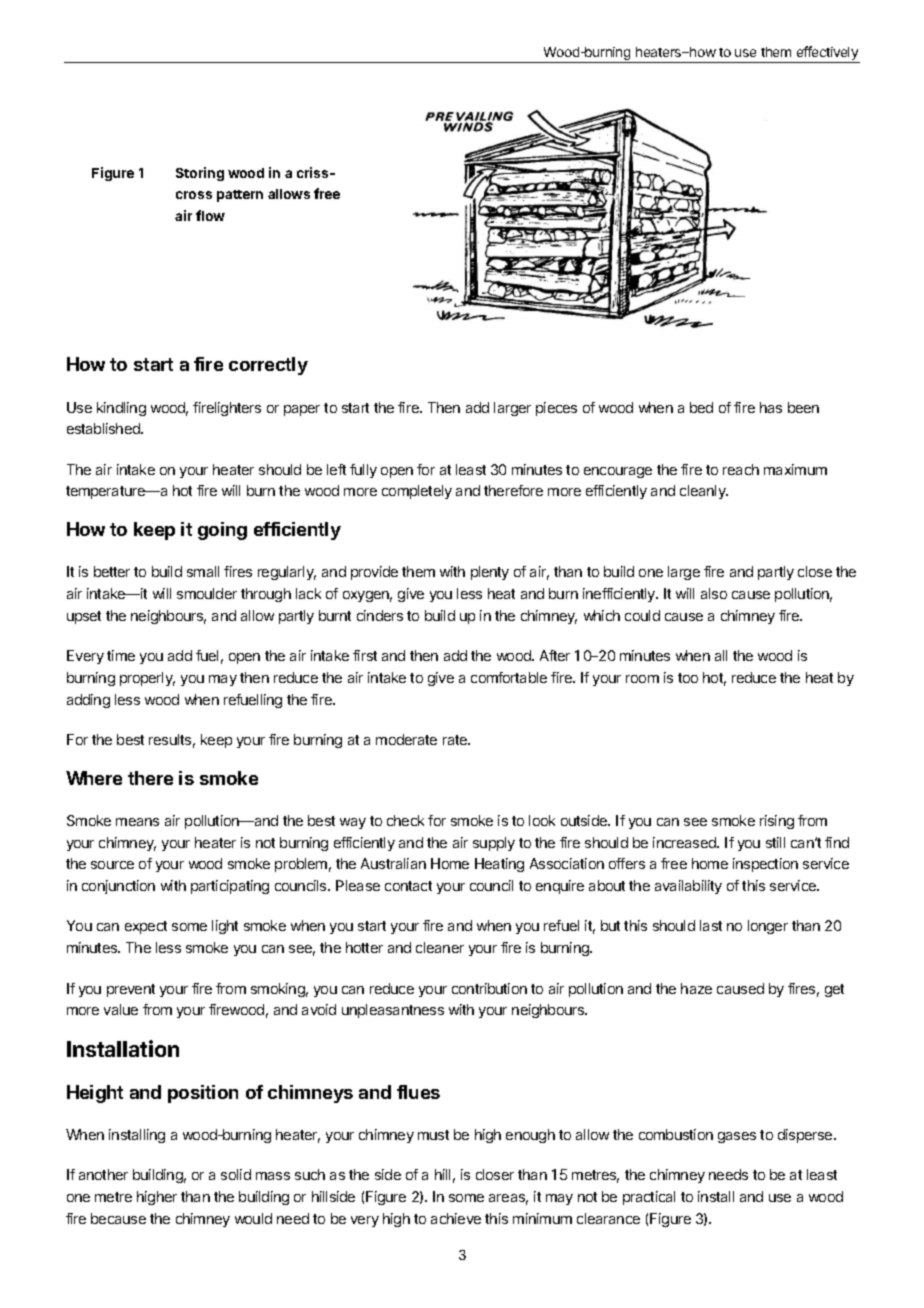 The image size is (924, 1308). Describe the element at coordinates (827, 54) in the screenshot. I see `effectively` at that location.
